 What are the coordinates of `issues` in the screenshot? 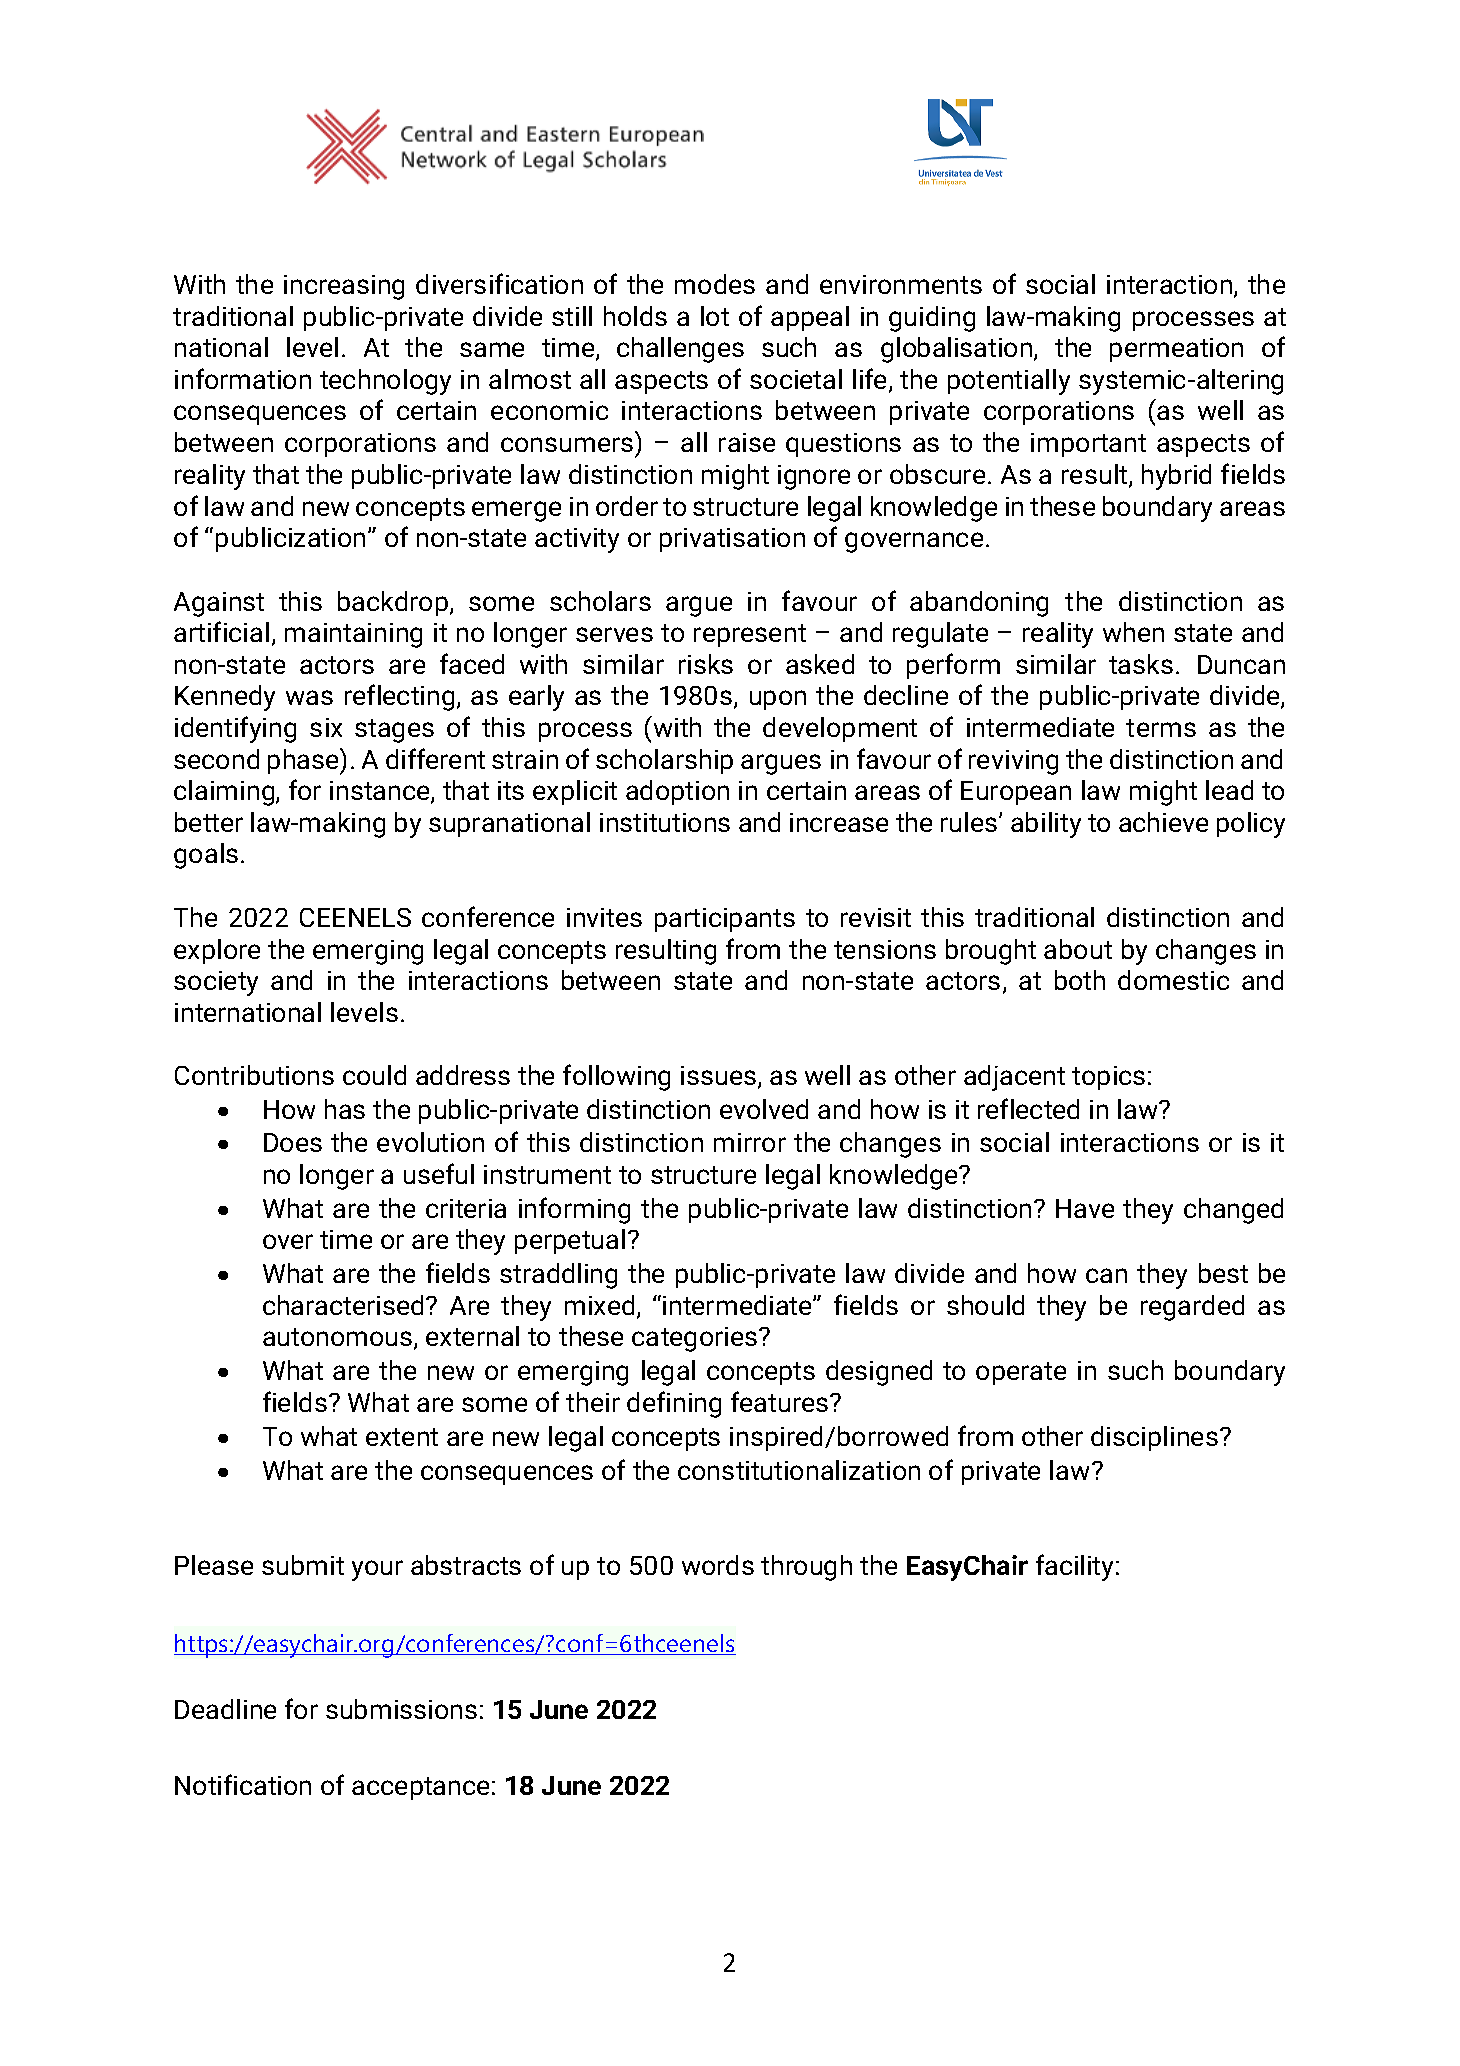 It's located at (720, 1077).
